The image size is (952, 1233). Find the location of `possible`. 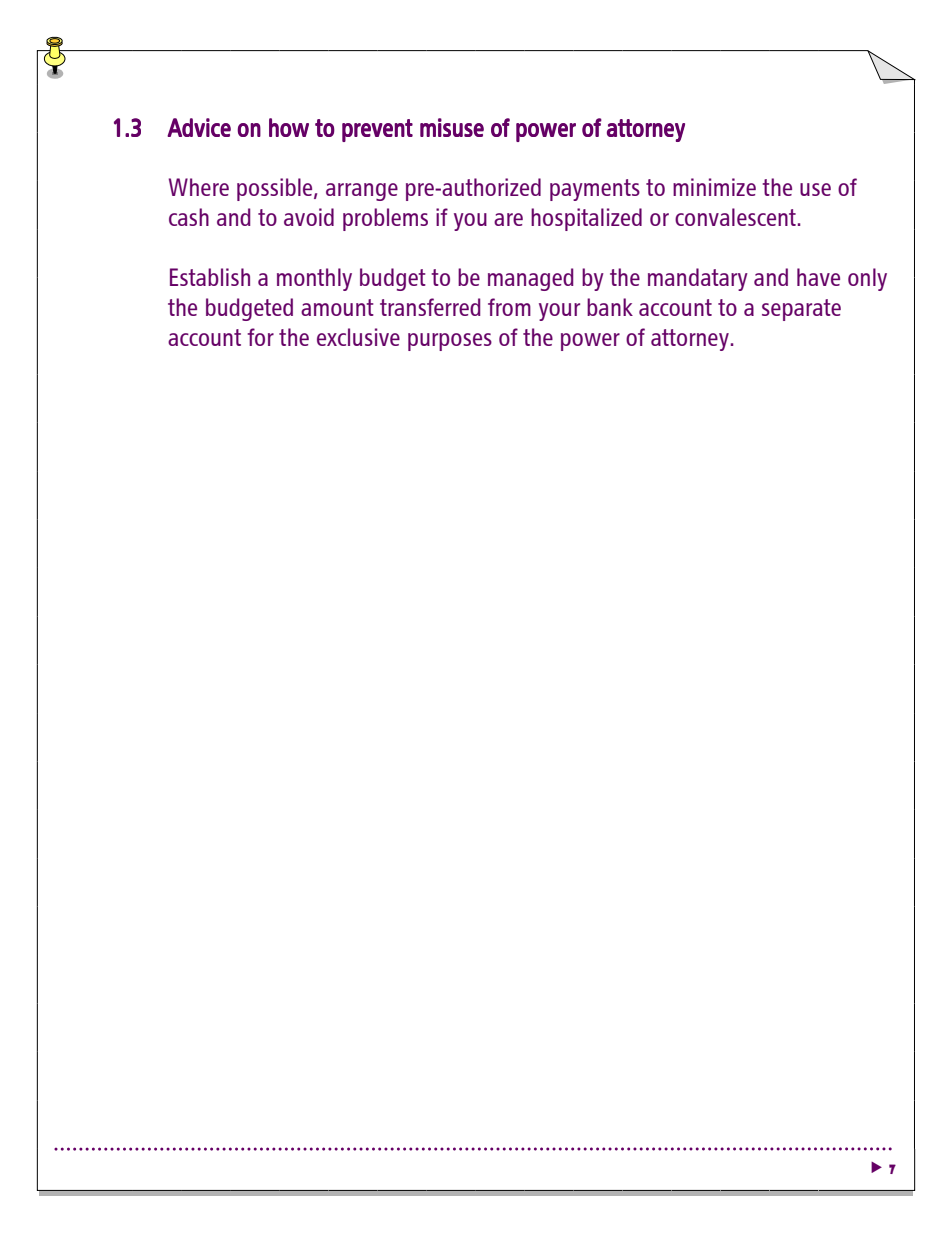

possible is located at coordinates (276, 189).
